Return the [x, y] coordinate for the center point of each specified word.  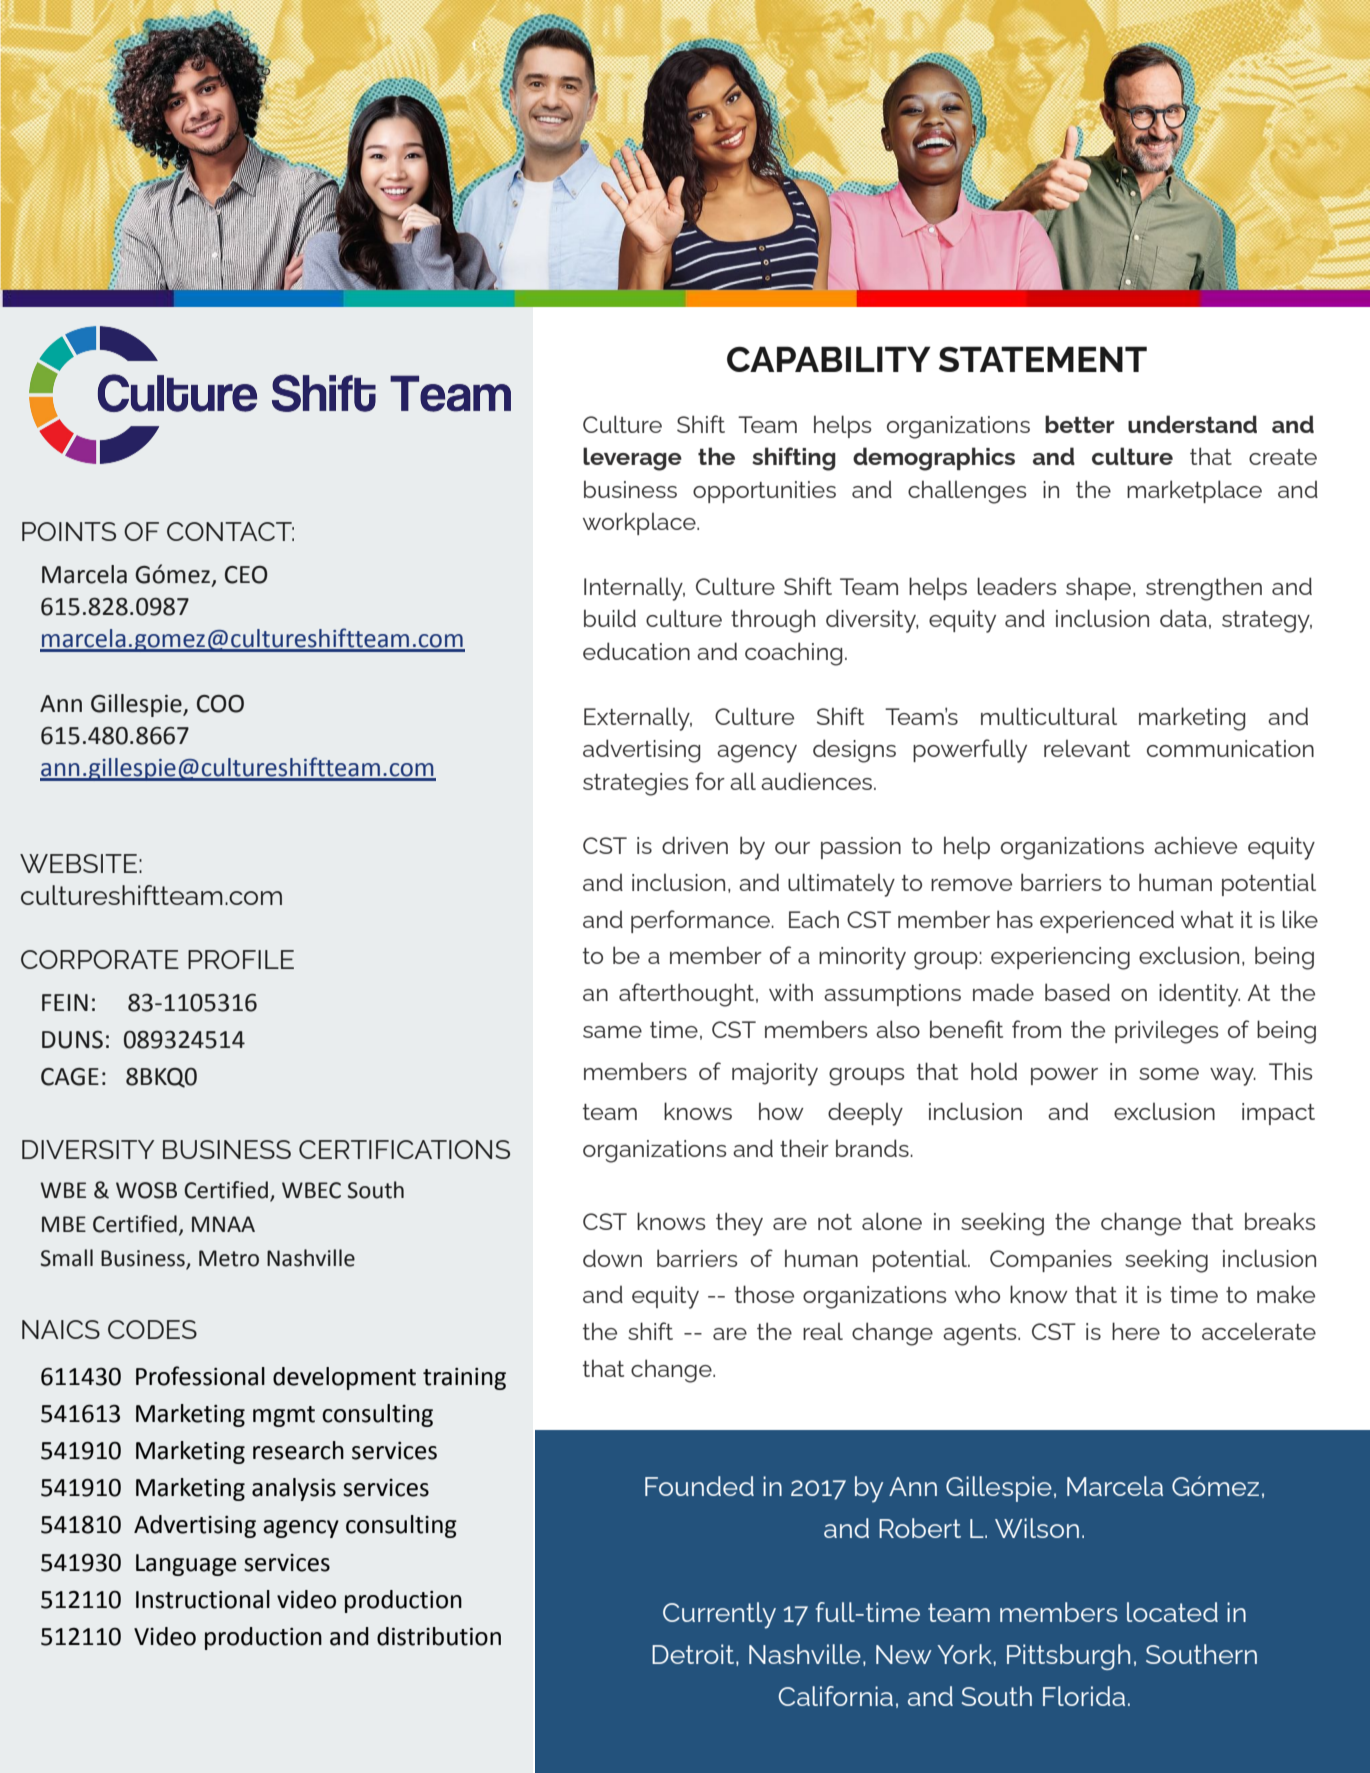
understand [1192, 424]
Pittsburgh [1068, 1657]
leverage [632, 459]
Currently [719, 1615]
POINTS [69, 531]
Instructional [203, 1599]
